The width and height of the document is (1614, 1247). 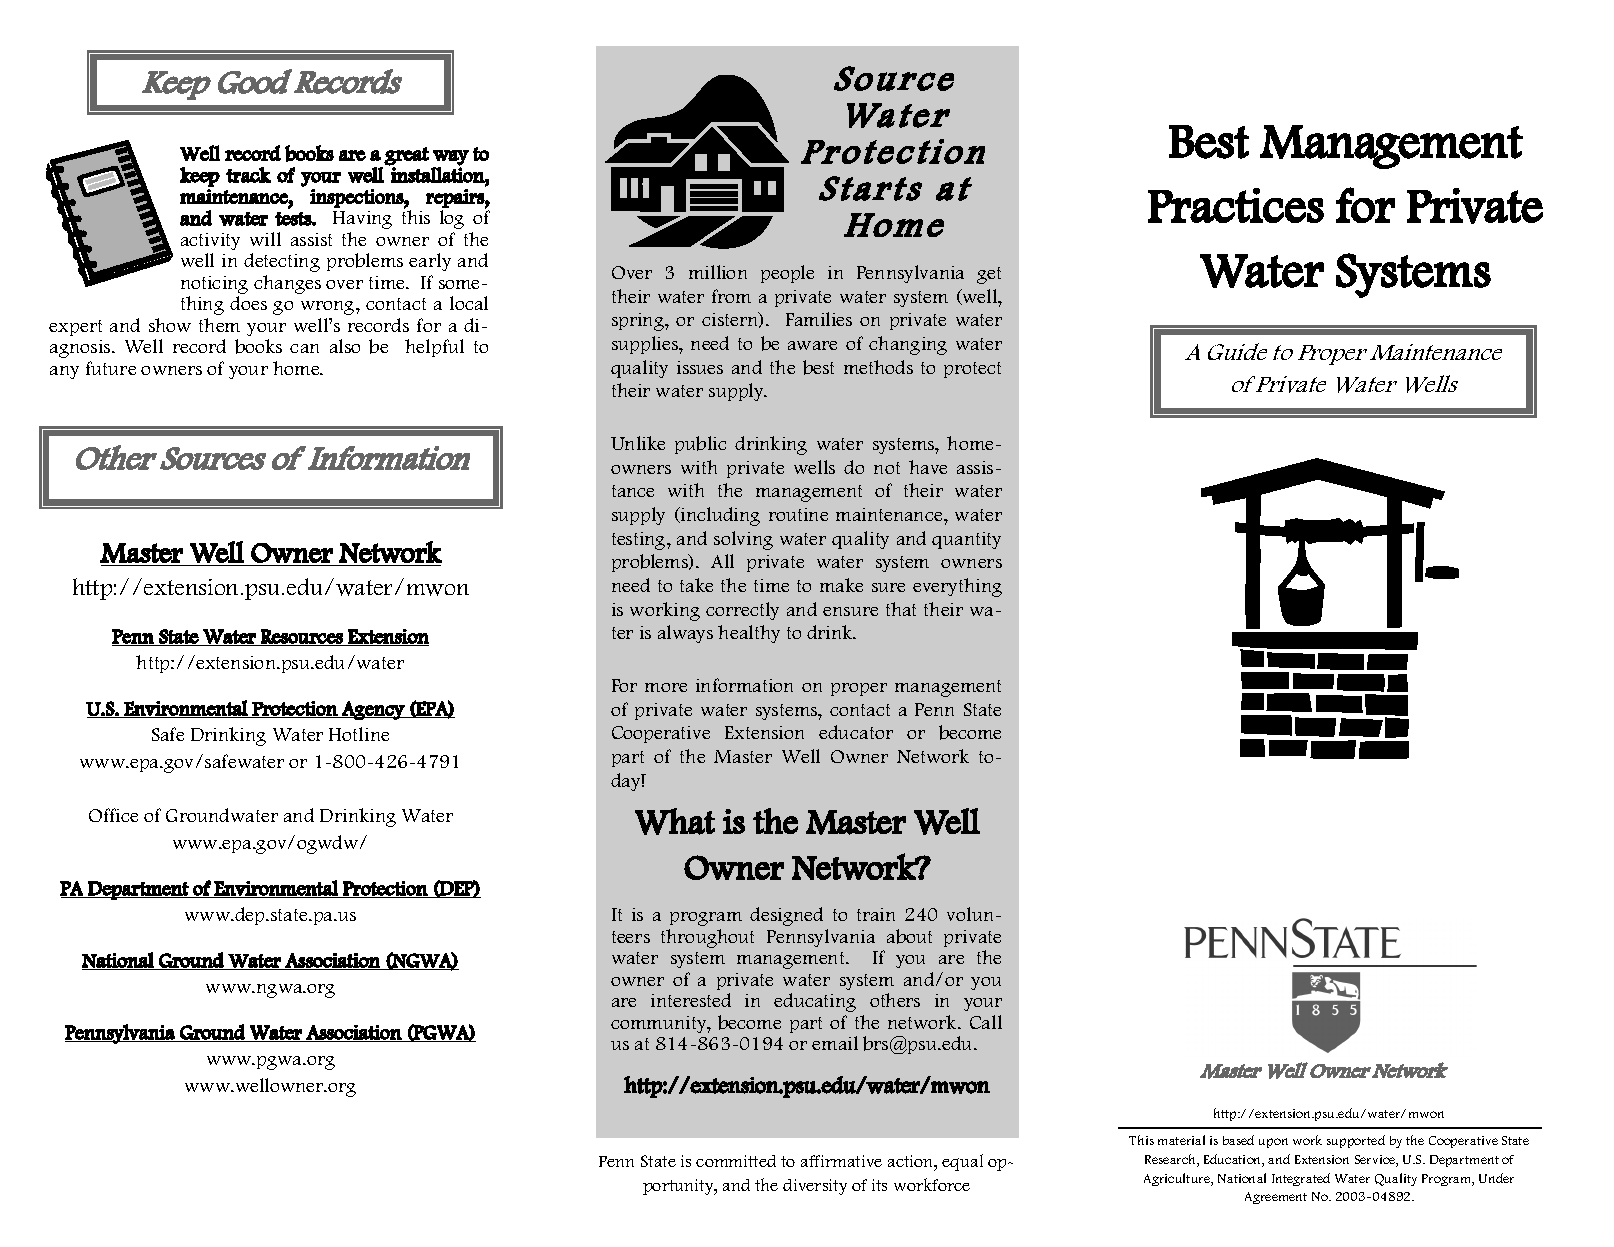 What do you see at coordinates (1236, 205) in the document?
I see `Practices` at bounding box center [1236, 205].
